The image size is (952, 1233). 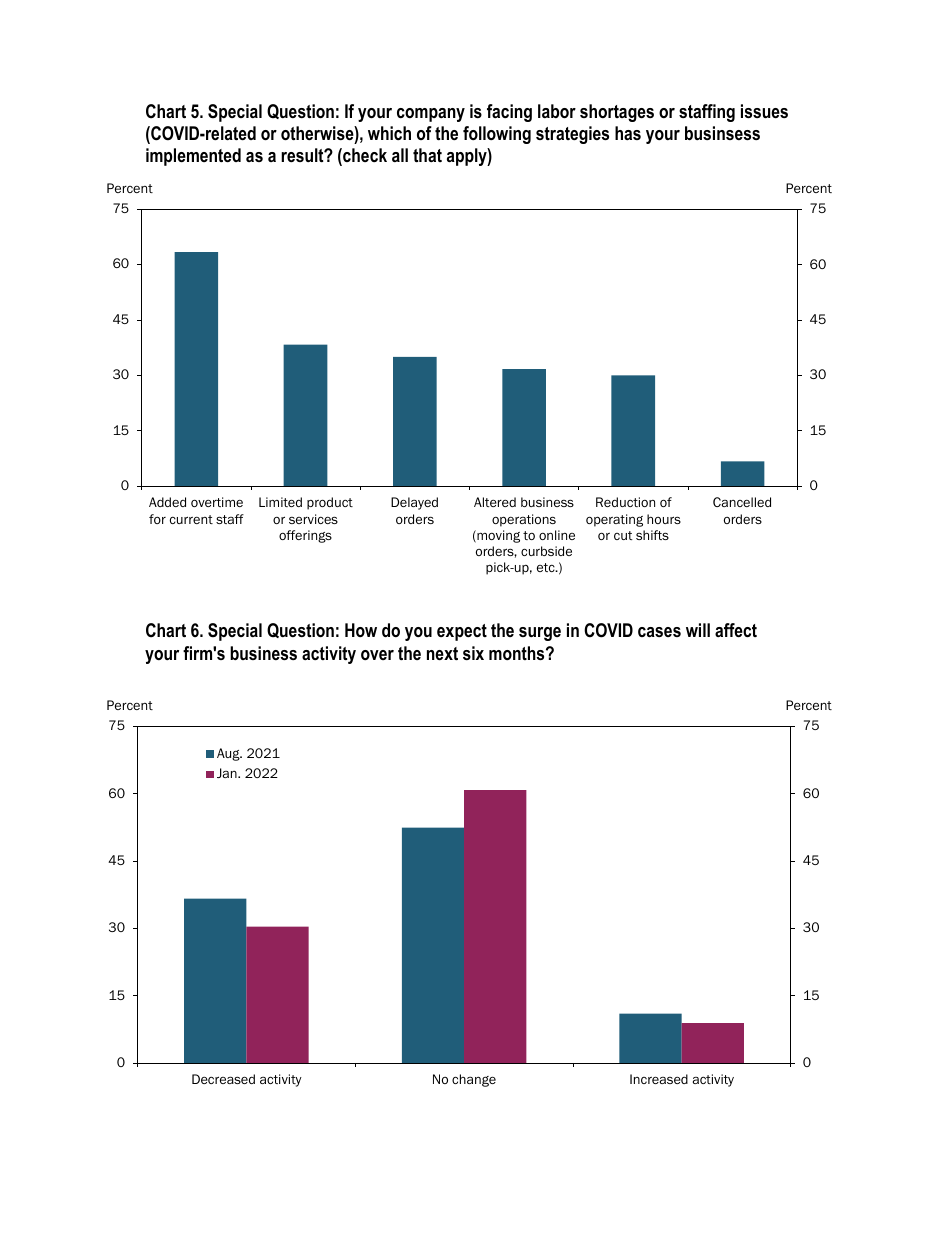 What do you see at coordinates (193, 157) in the screenshot?
I see `implemented` at bounding box center [193, 157].
